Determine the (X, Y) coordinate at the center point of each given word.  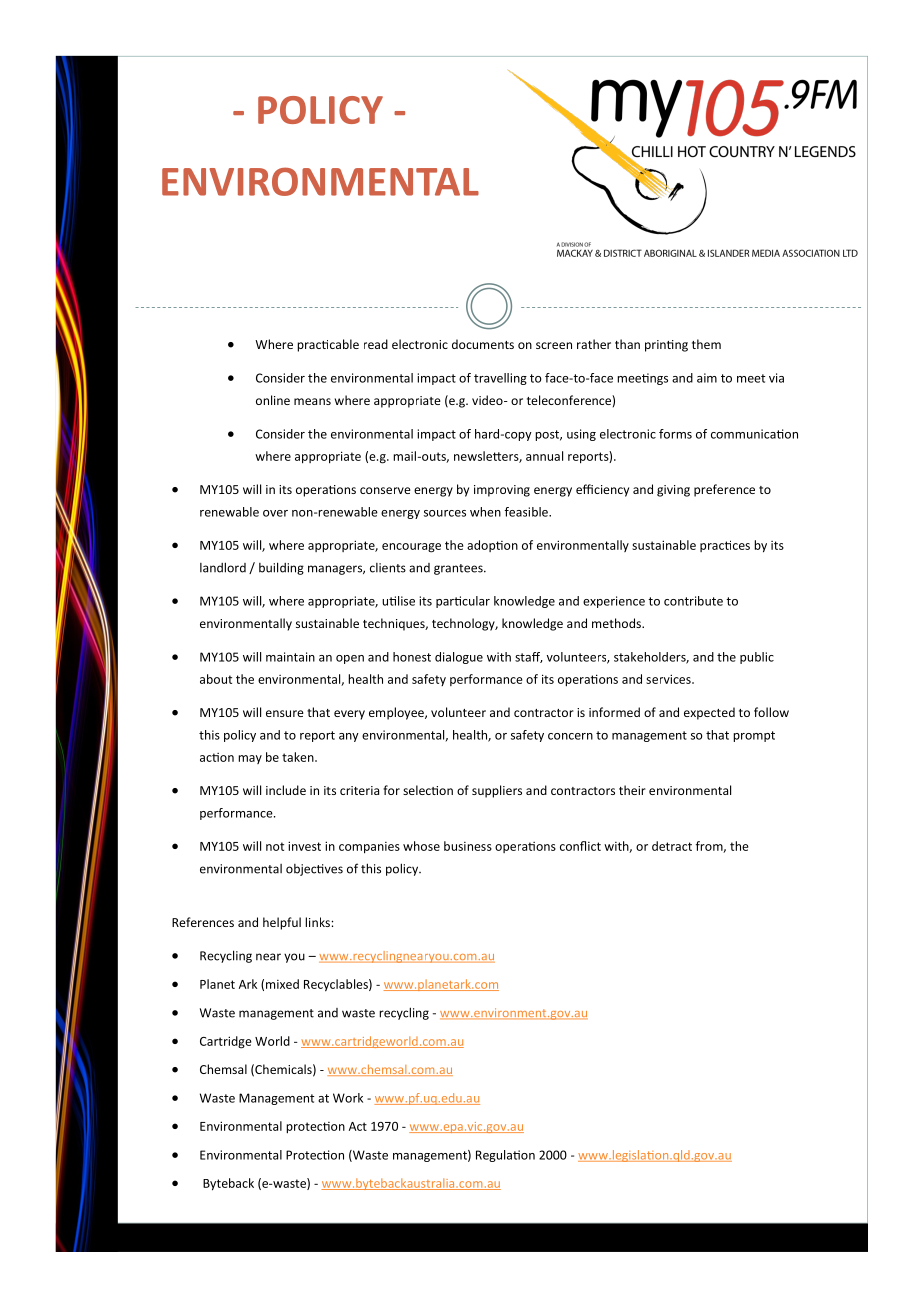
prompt (754, 736)
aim (707, 378)
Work (348, 1098)
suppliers (497, 791)
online (273, 400)
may (250, 759)
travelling (500, 379)
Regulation (505, 1156)
